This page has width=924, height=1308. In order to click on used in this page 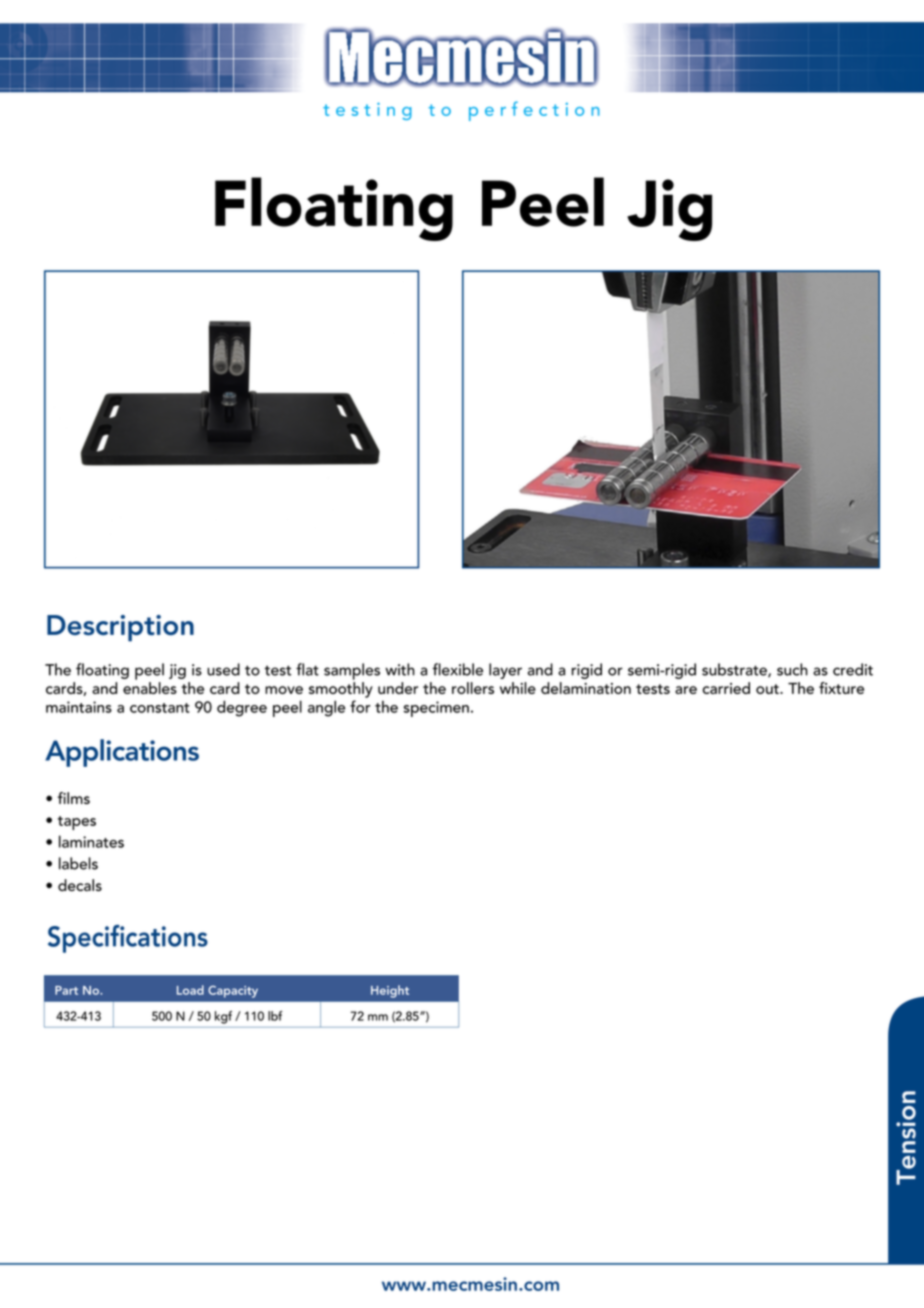, I will do `click(223, 669)`.
